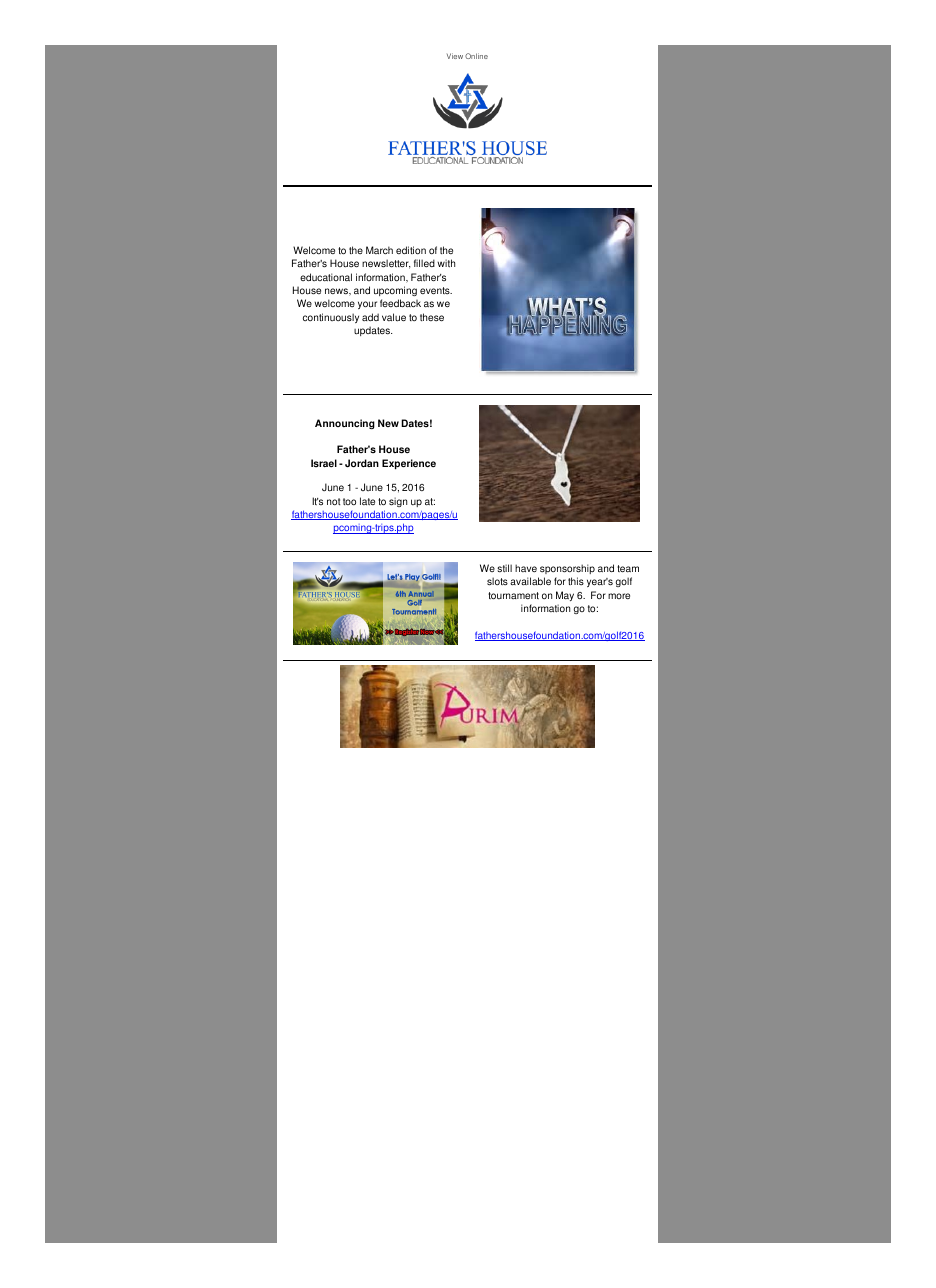 The width and height of the page is (936, 1288). I want to click on filled, so click(424, 263).
